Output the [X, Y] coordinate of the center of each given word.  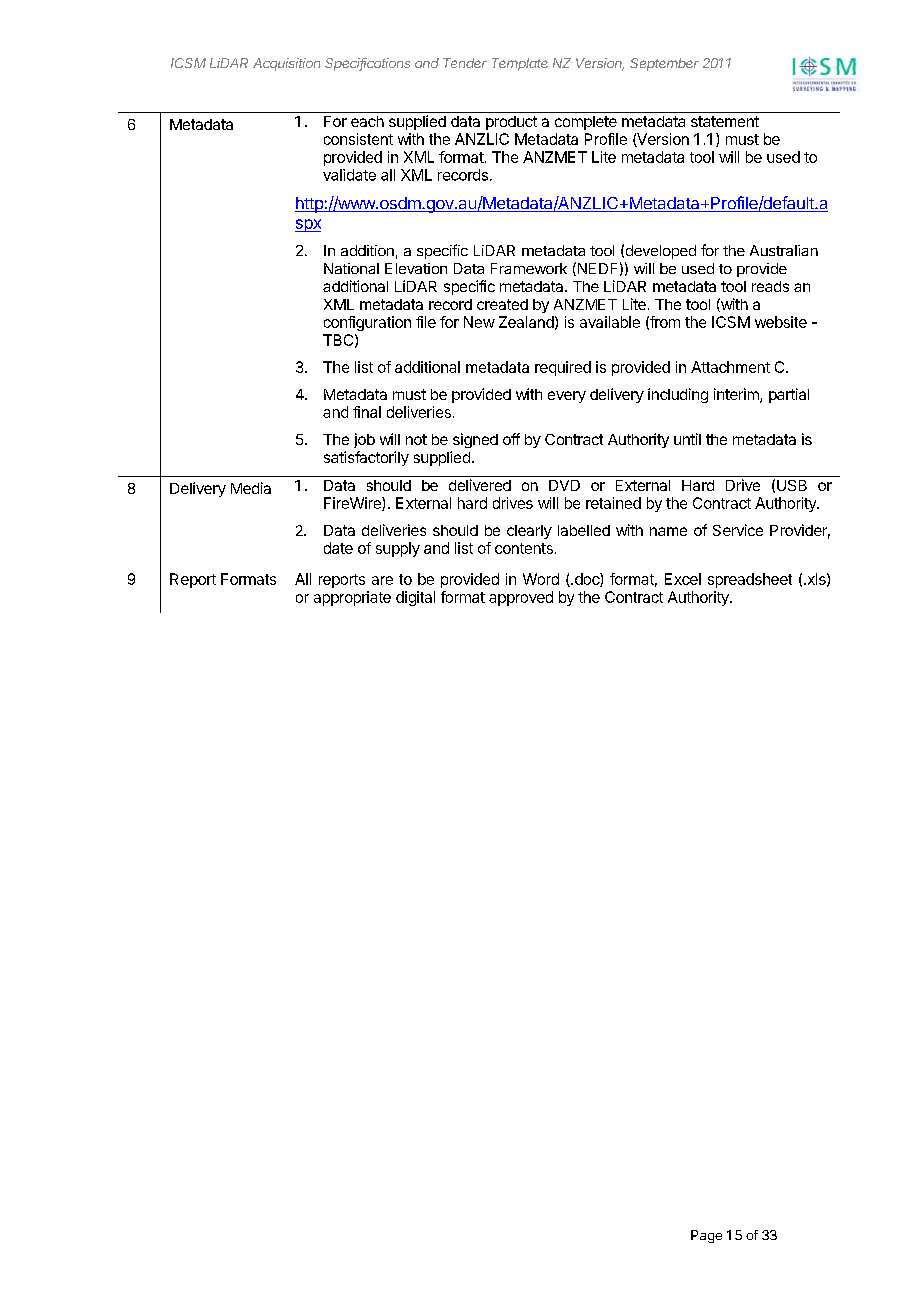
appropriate [352, 598]
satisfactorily [366, 458]
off [511, 439]
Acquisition [286, 64]
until [687, 439]
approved [521, 598]
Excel [683, 579]
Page [706, 1236]
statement [725, 121]
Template [520, 64]
